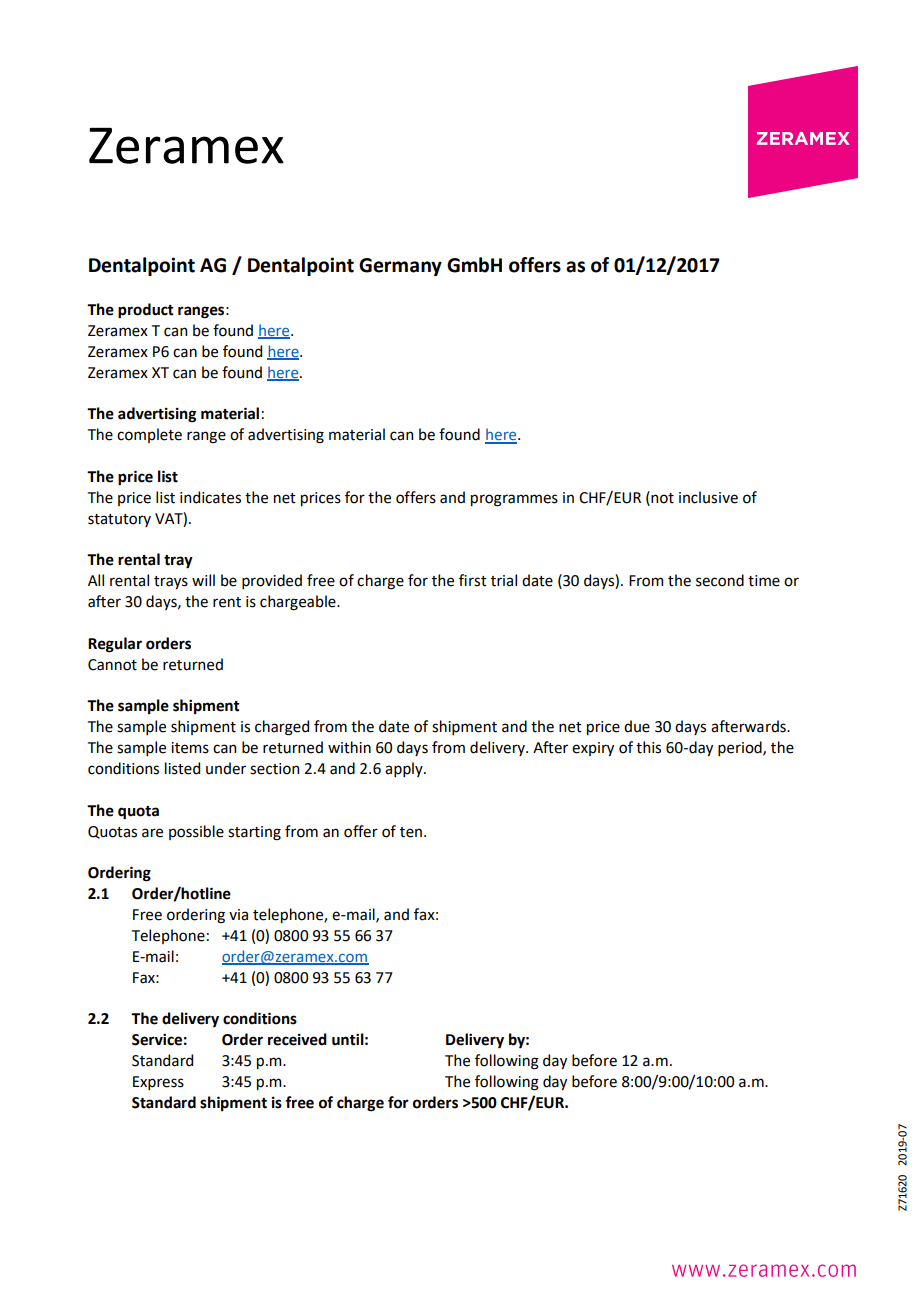 This document has height=1308, width=924. What do you see at coordinates (411, 832) in the document?
I see `ten` at bounding box center [411, 832].
